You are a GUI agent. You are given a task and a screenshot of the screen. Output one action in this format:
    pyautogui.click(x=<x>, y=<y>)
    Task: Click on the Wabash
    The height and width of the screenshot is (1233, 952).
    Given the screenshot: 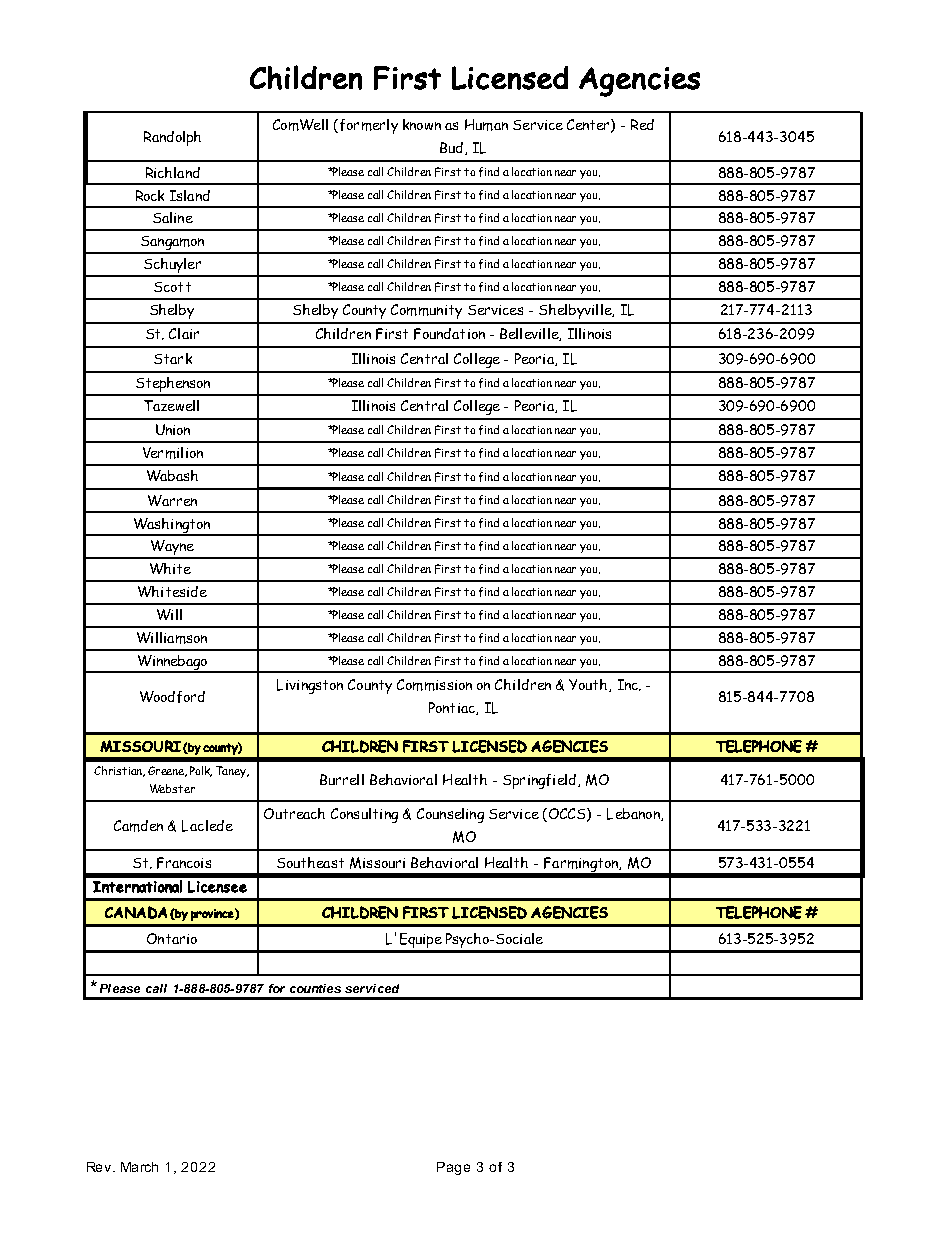 What is the action you would take?
    pyautogui.click(x=172, y=475)
